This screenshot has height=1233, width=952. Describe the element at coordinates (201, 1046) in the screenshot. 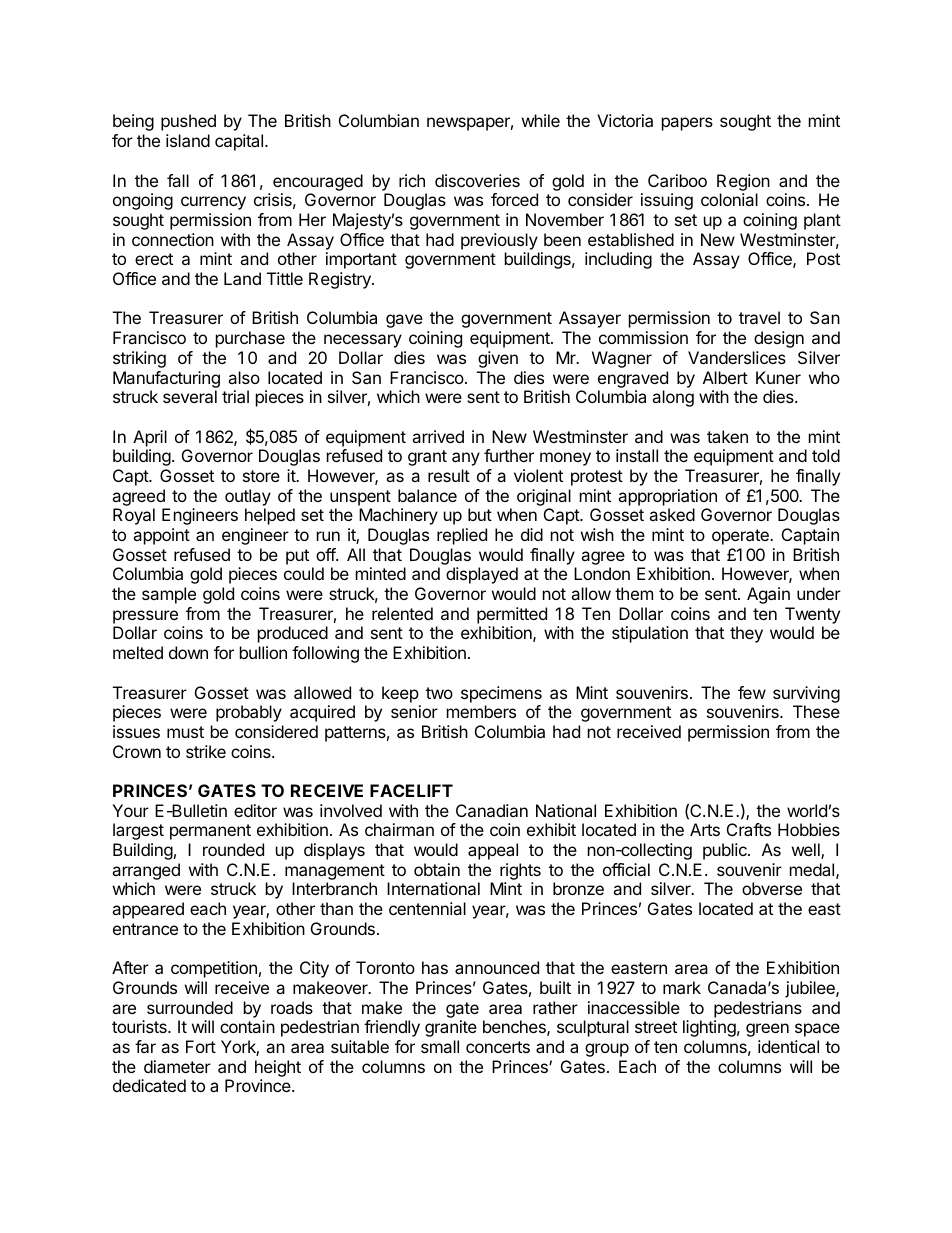

I see `Fort` at that location.
